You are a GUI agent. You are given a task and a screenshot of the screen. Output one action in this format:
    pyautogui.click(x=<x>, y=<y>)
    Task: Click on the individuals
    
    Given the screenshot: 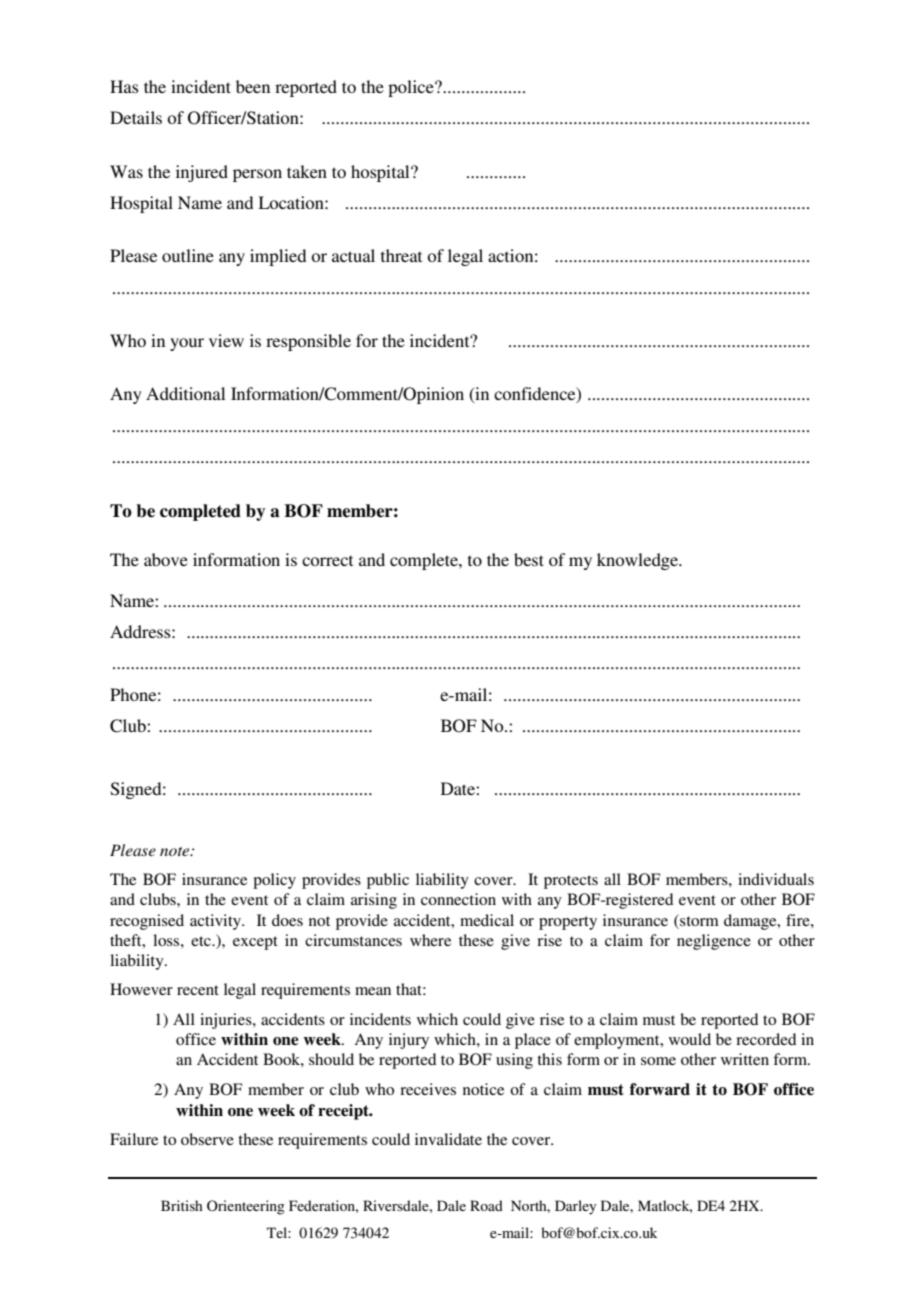 What is the action you would take?
    pyautogui.click(x=776, y=879)
